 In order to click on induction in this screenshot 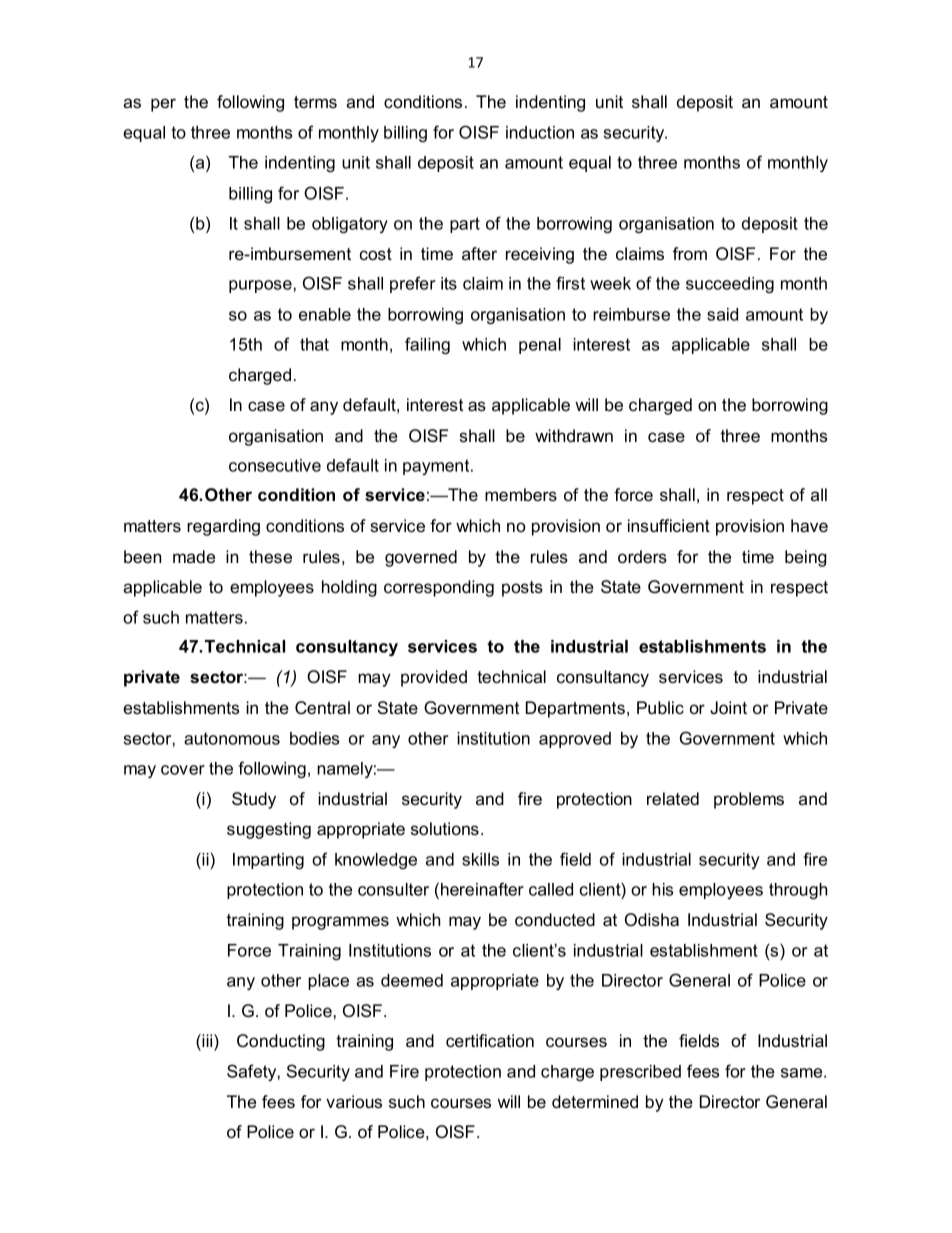, I will do `click(540, 132)`.
